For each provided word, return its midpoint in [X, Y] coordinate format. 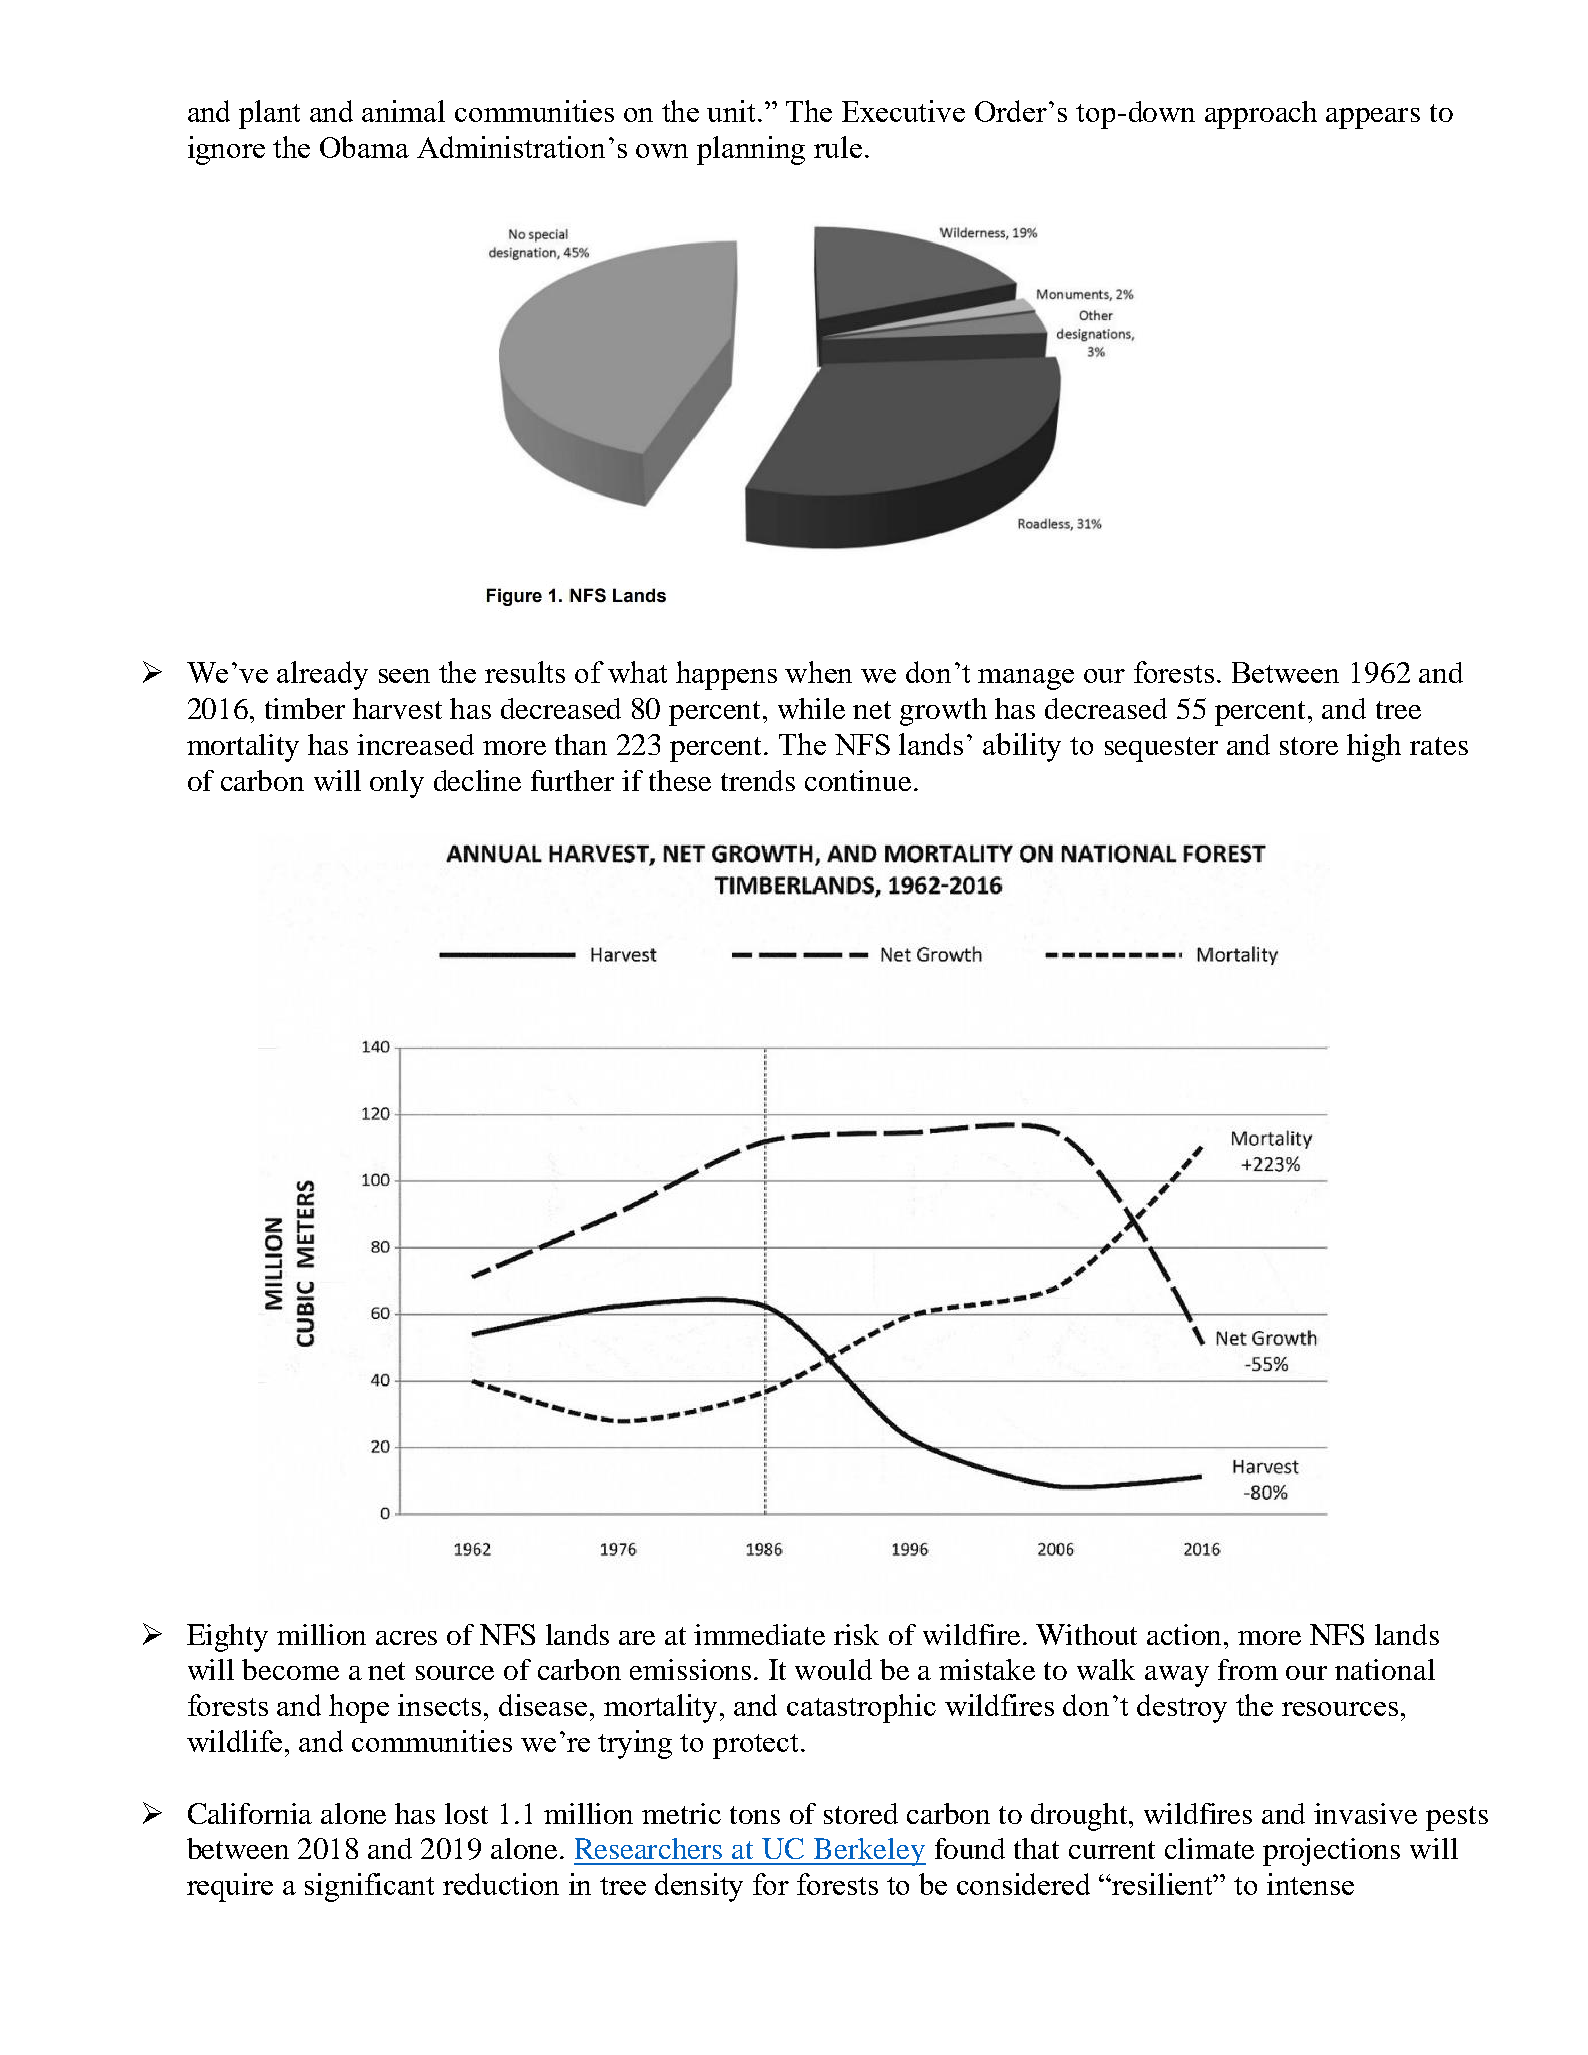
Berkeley [869, 1852]
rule [838, 147]
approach [1261, 115]
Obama [364, 147]
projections [1331, 1852]
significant [369, 1887]
